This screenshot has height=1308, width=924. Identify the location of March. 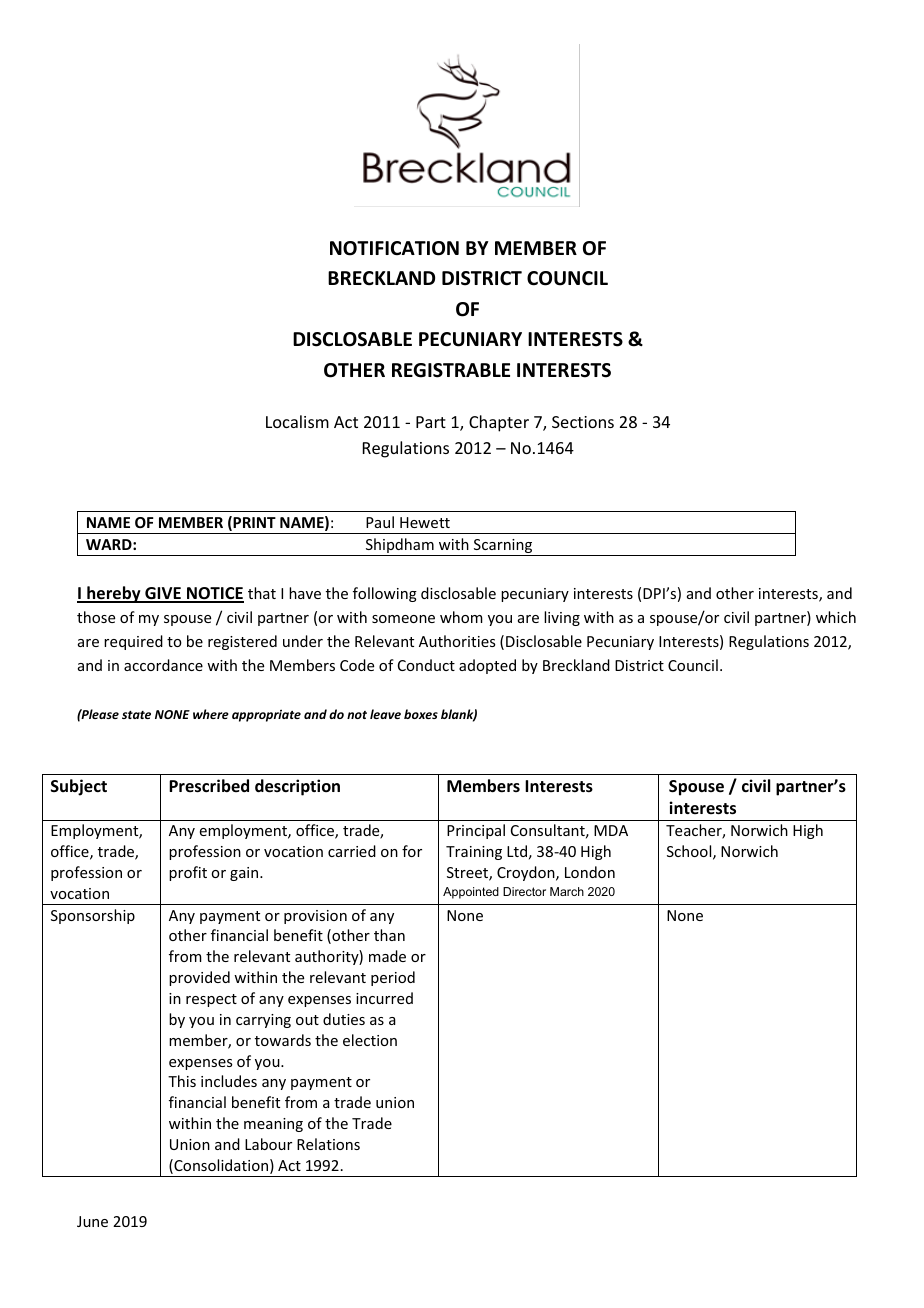
(567, 891).
